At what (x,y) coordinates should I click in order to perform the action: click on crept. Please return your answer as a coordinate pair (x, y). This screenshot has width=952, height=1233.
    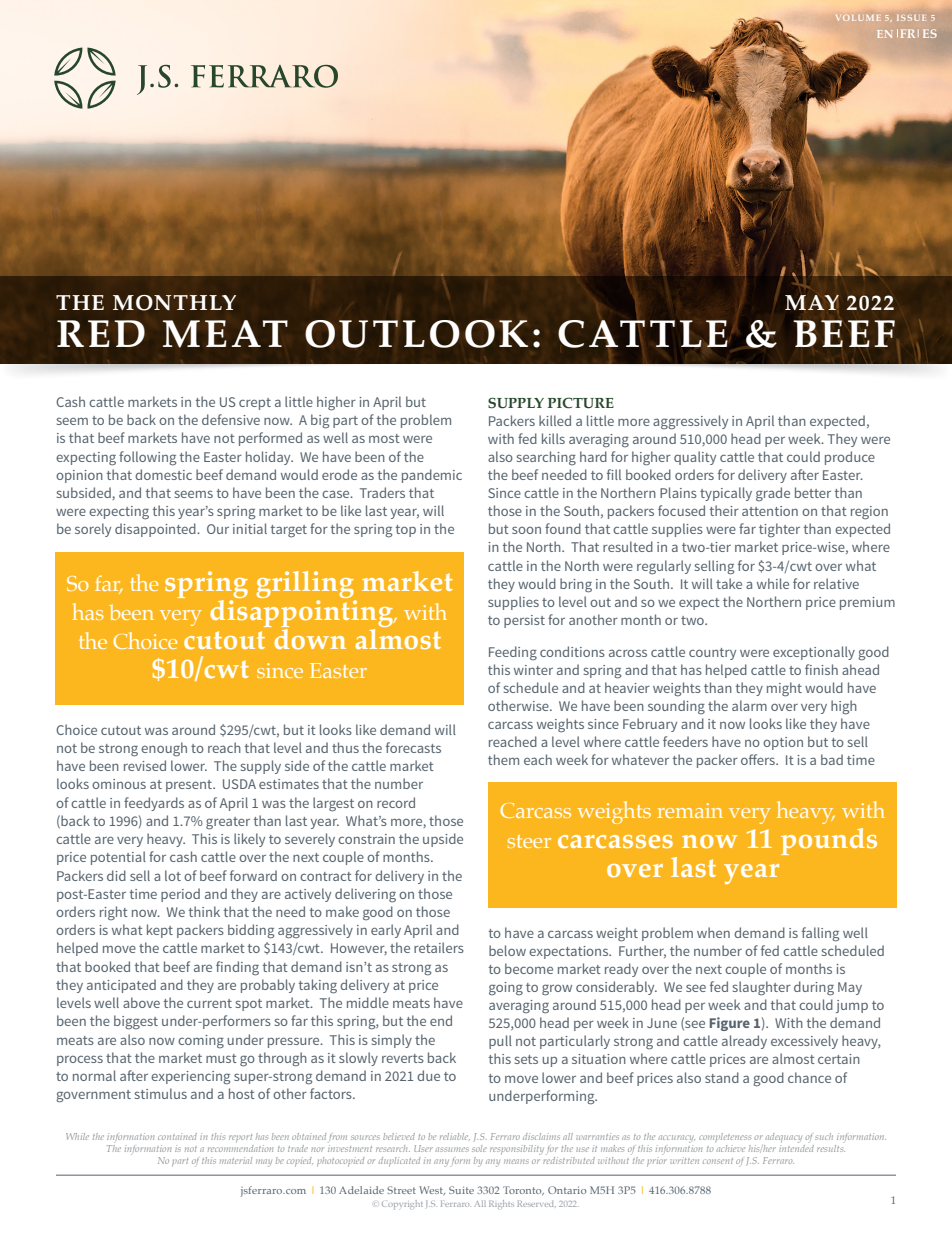
    Looking at the image, I should click on (255, 404).
